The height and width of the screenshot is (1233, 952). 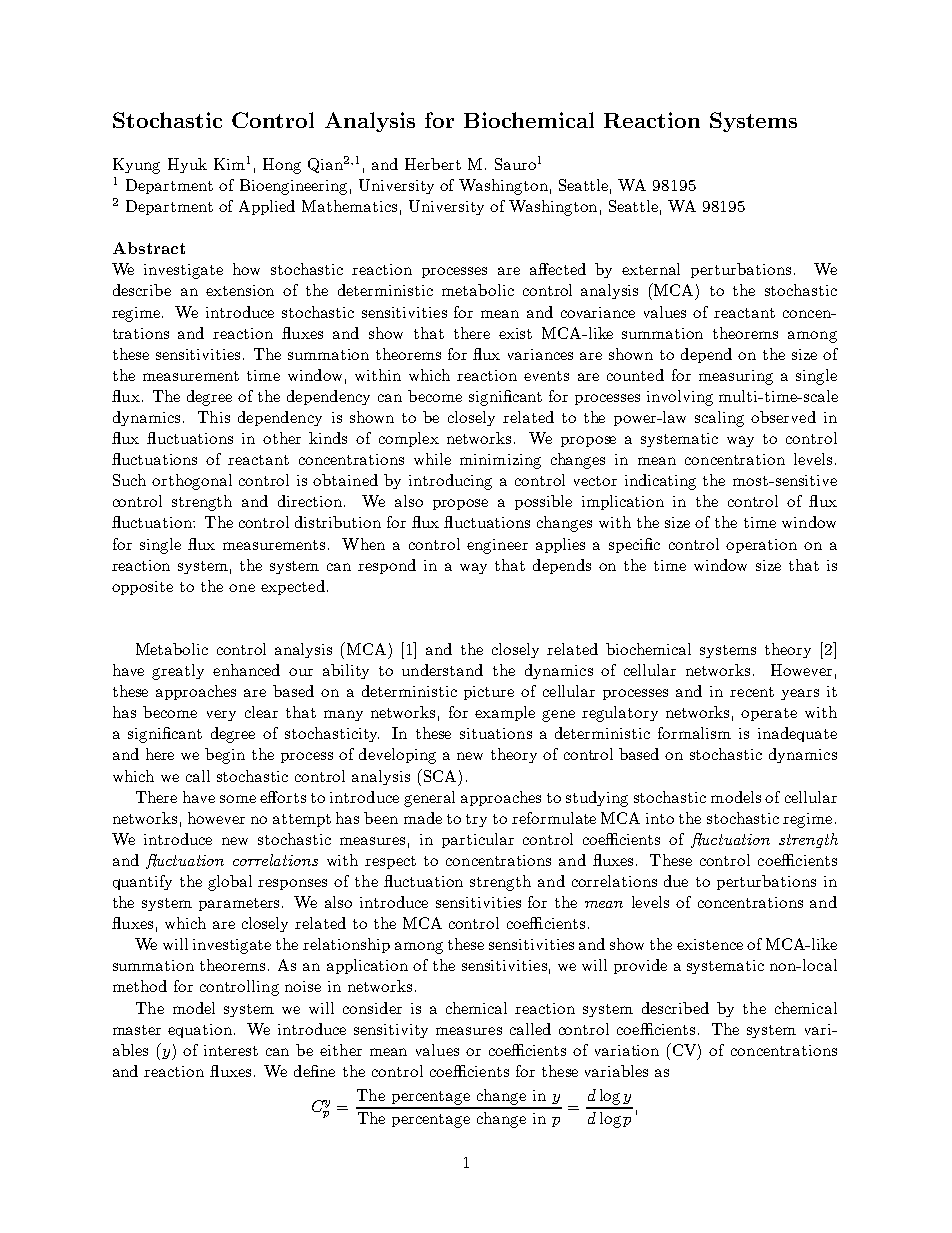 What do you see at coordinates (442, 670) in the screenshot?
I see `understand` at bounding box center [442, 670].
